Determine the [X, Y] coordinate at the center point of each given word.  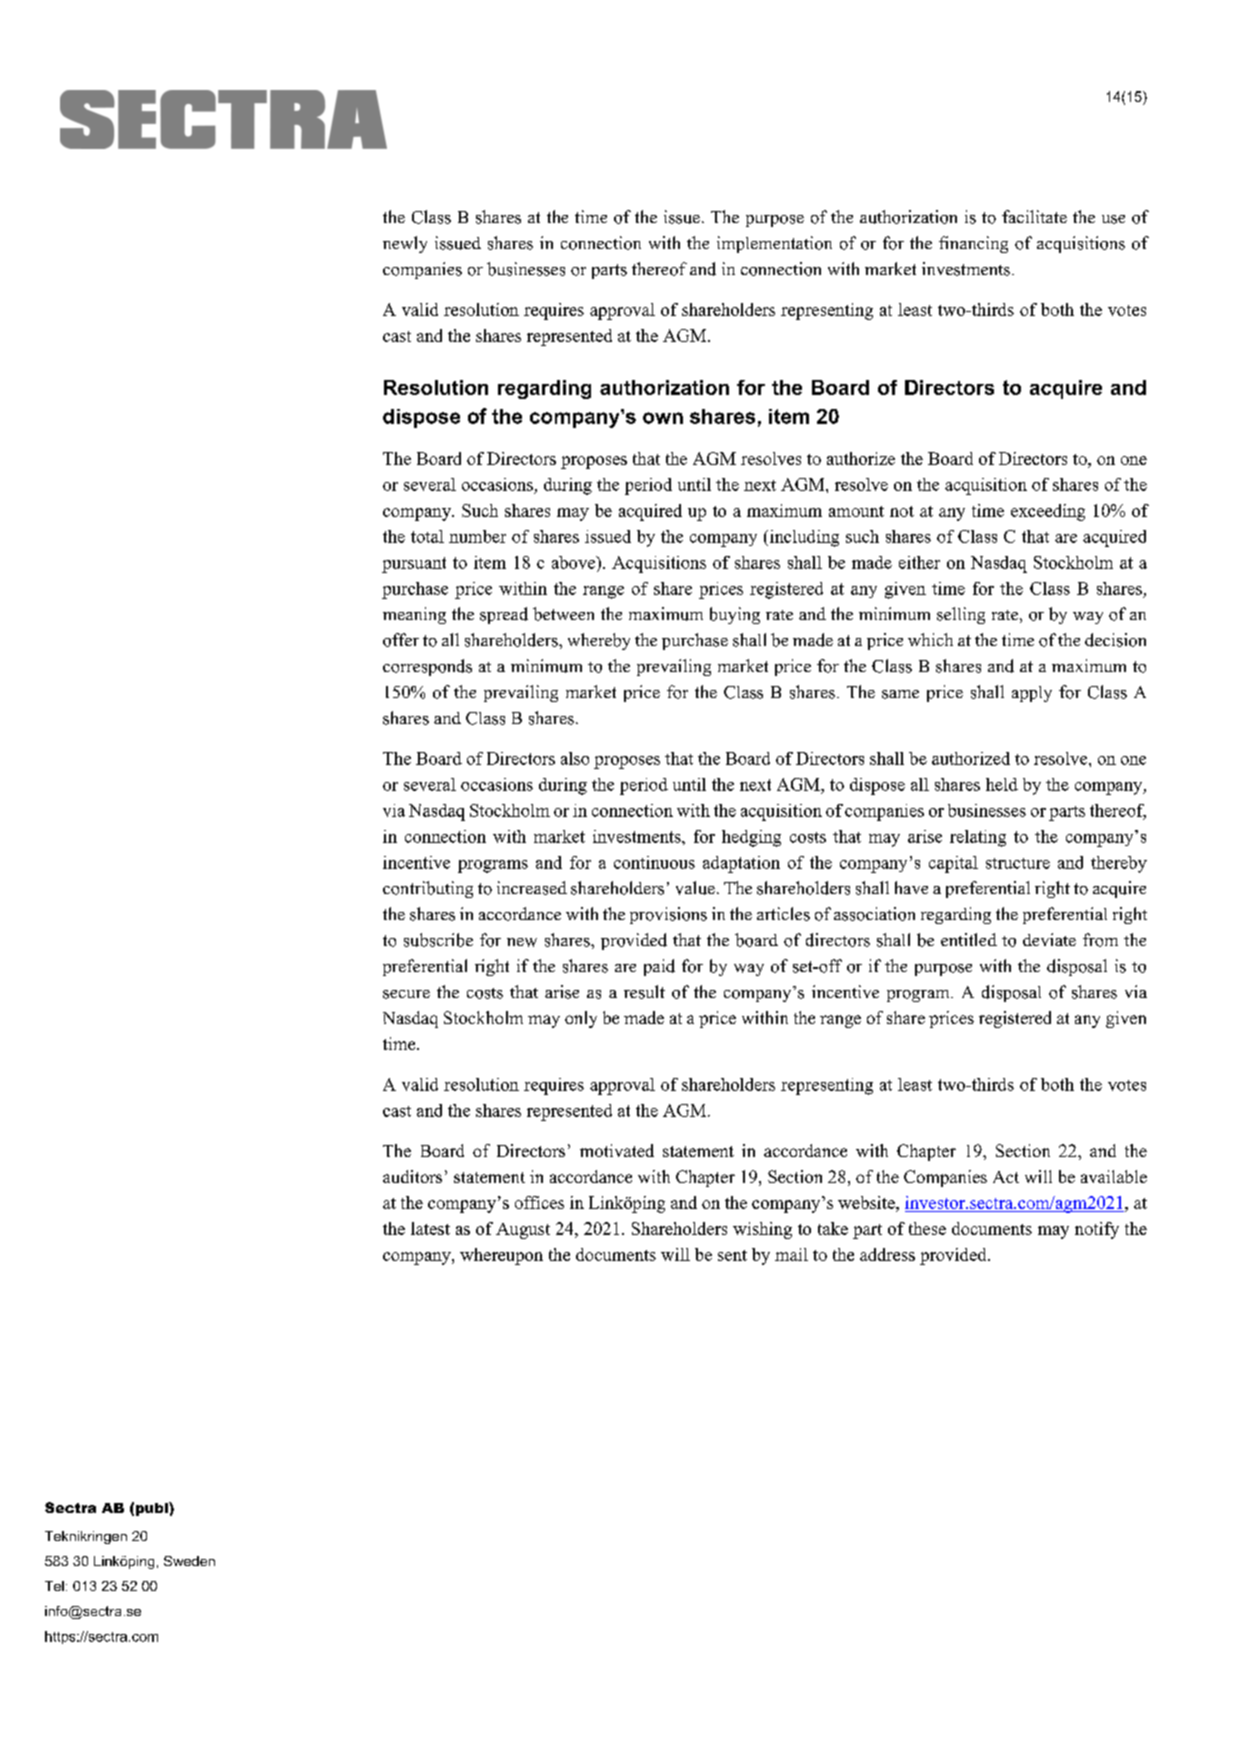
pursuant [414, 565]
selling [961, 615]
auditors [412, 1176]
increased [532, 888]
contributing [428, 889]
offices [539, 1202]
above [574, 562]
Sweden [189, 1561]
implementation [774, 244]
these [927, 1228]
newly [405, 244]
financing [973, 244]
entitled [969, 939]
